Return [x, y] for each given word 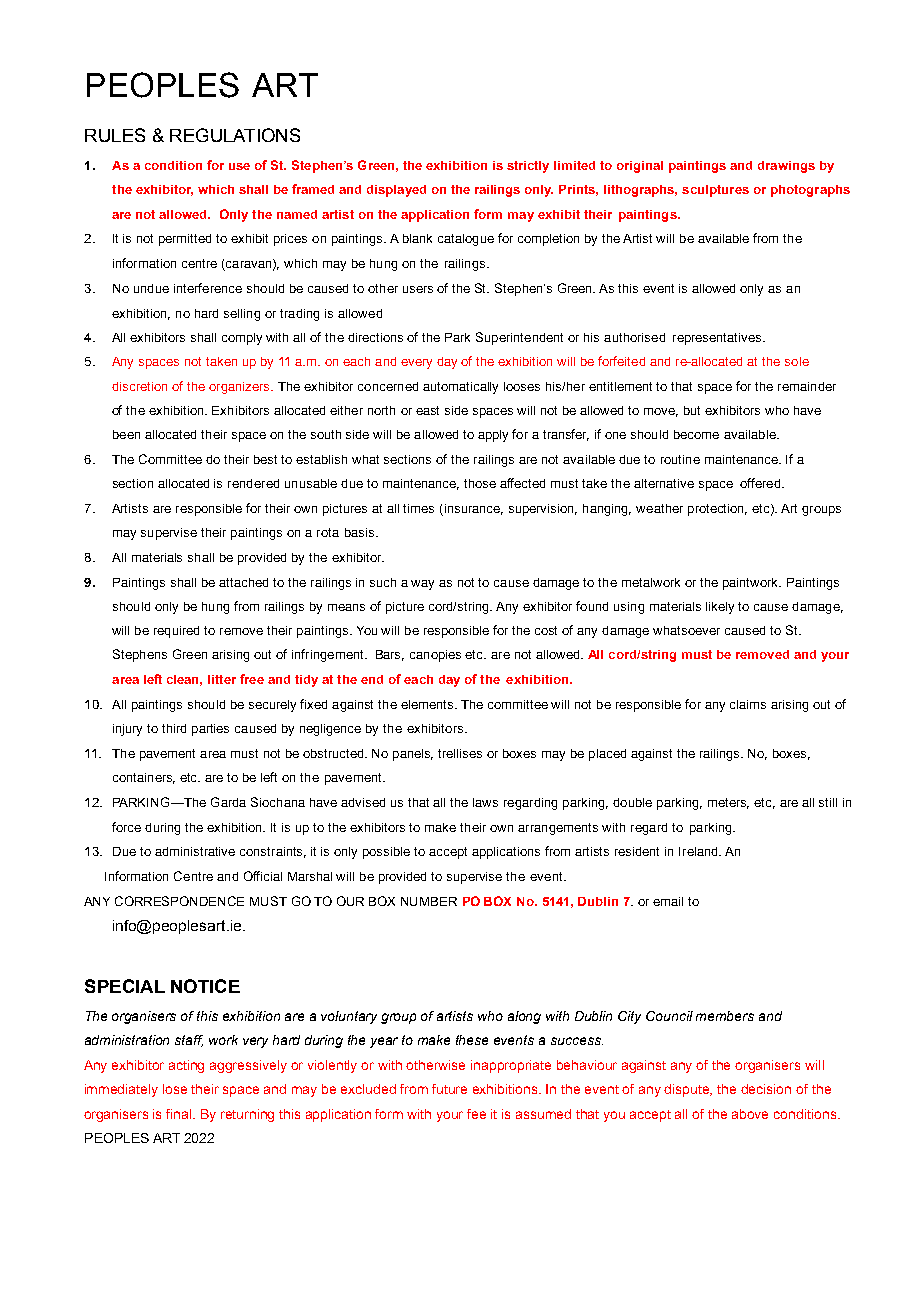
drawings [786, 167]
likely [720, 608]
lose [175, 1089]
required [176, 632]
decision [766, 1089]
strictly [528, 167]
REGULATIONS [235, 135]
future [449, 1089]
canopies [435, 656]
